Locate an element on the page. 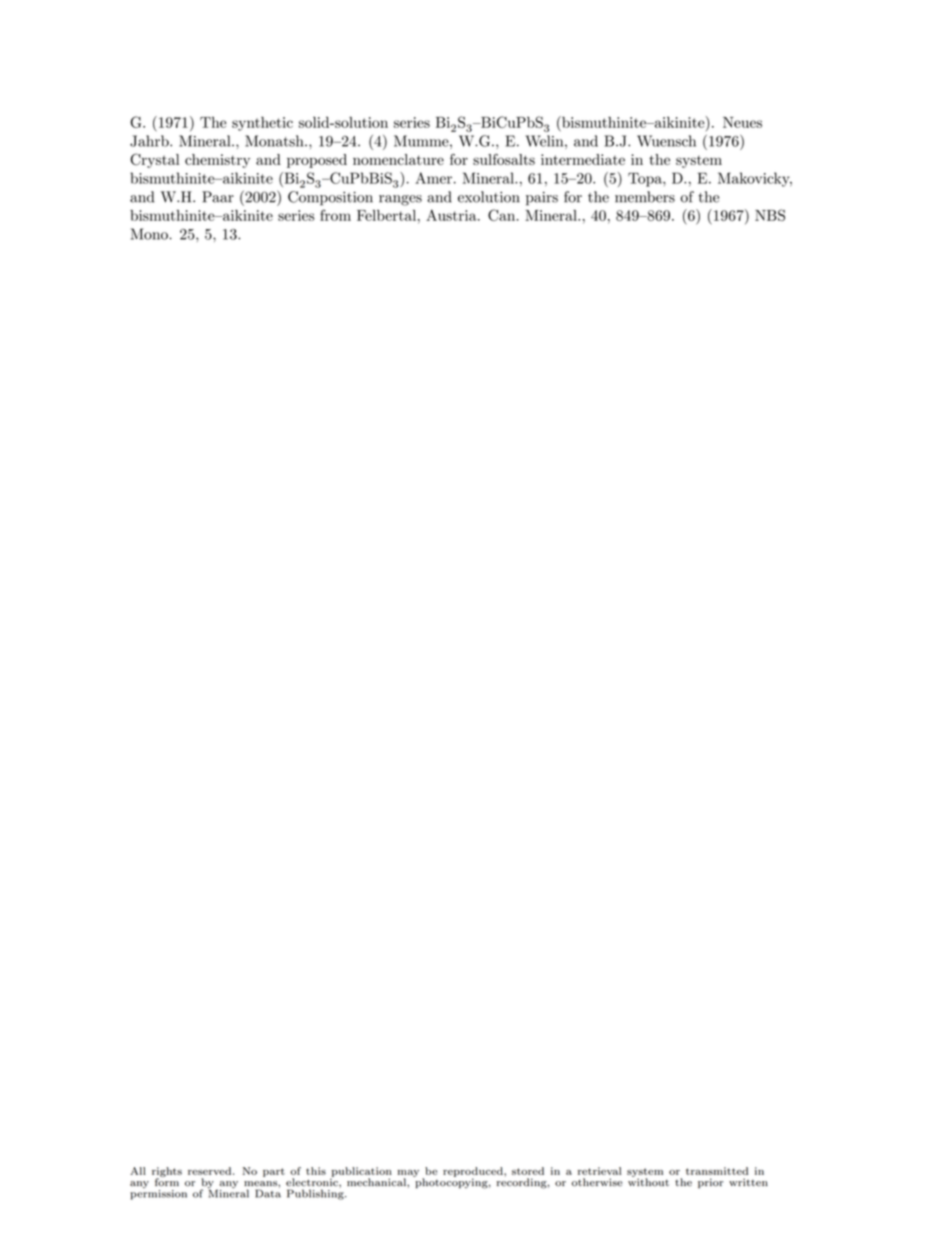 Image resolution: width=952 pixels, height=1233 pixels. transmitted is located at coordinates (717, 1171).
